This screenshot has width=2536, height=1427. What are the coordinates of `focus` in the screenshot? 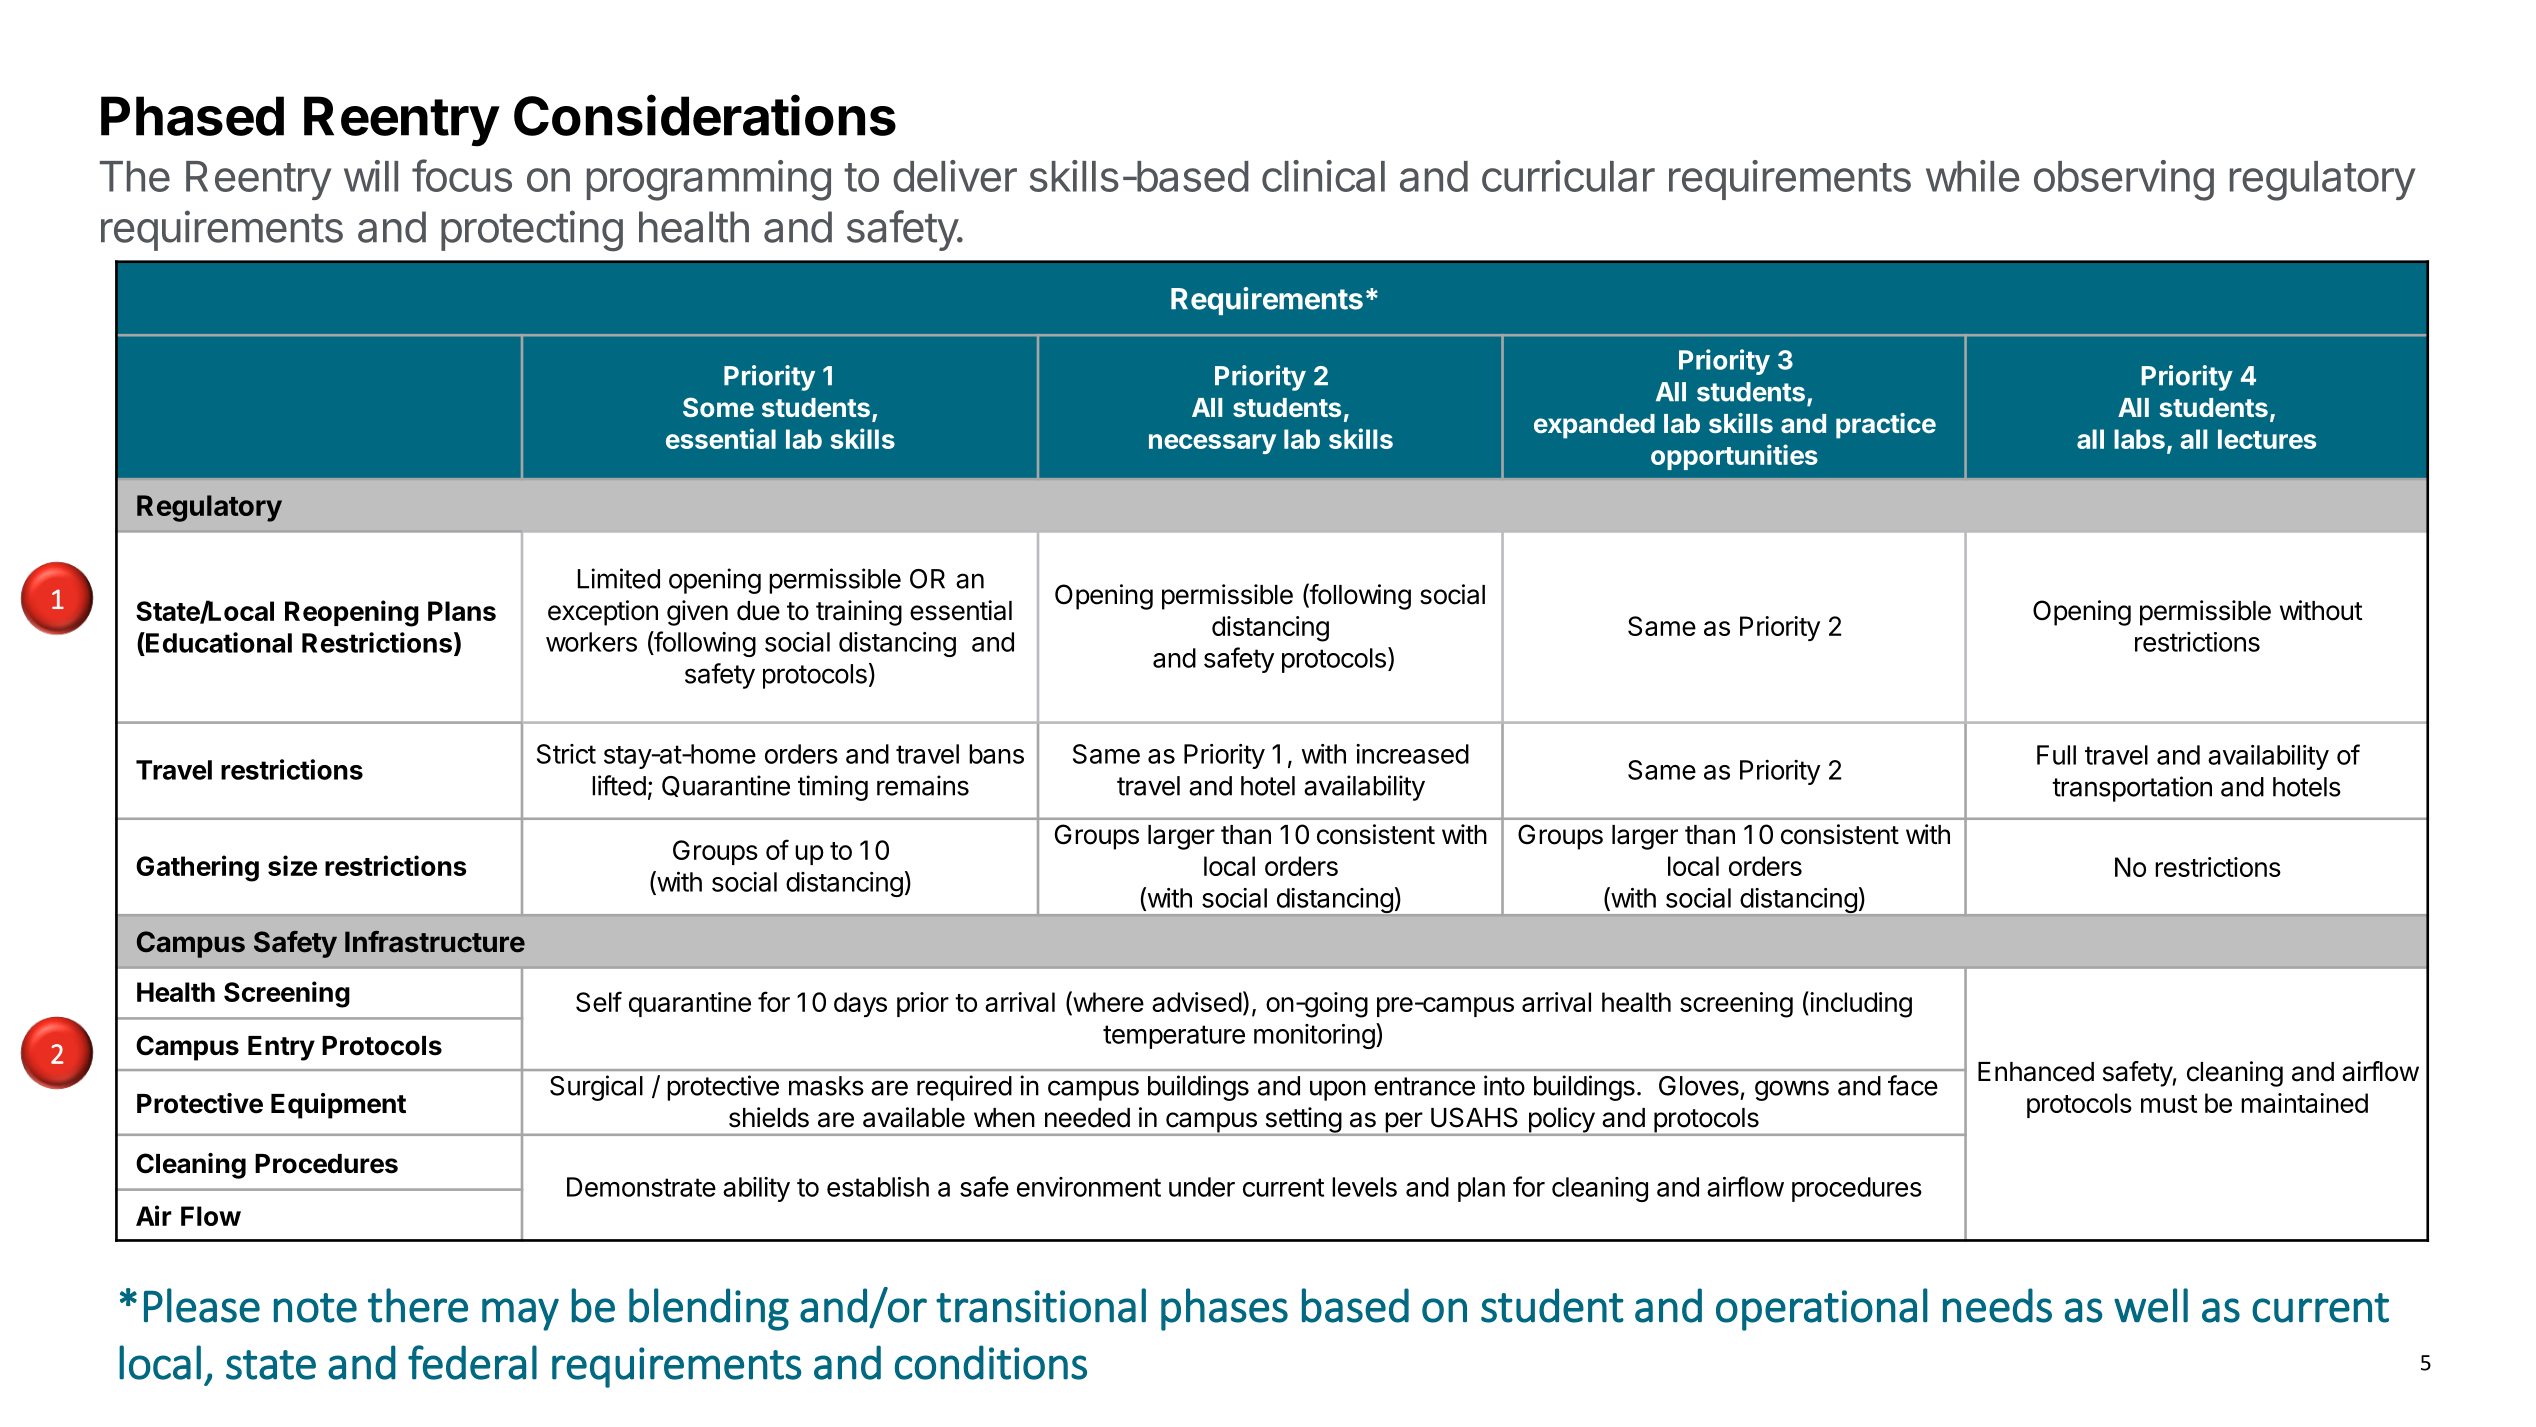 It's located at (462, 175).
